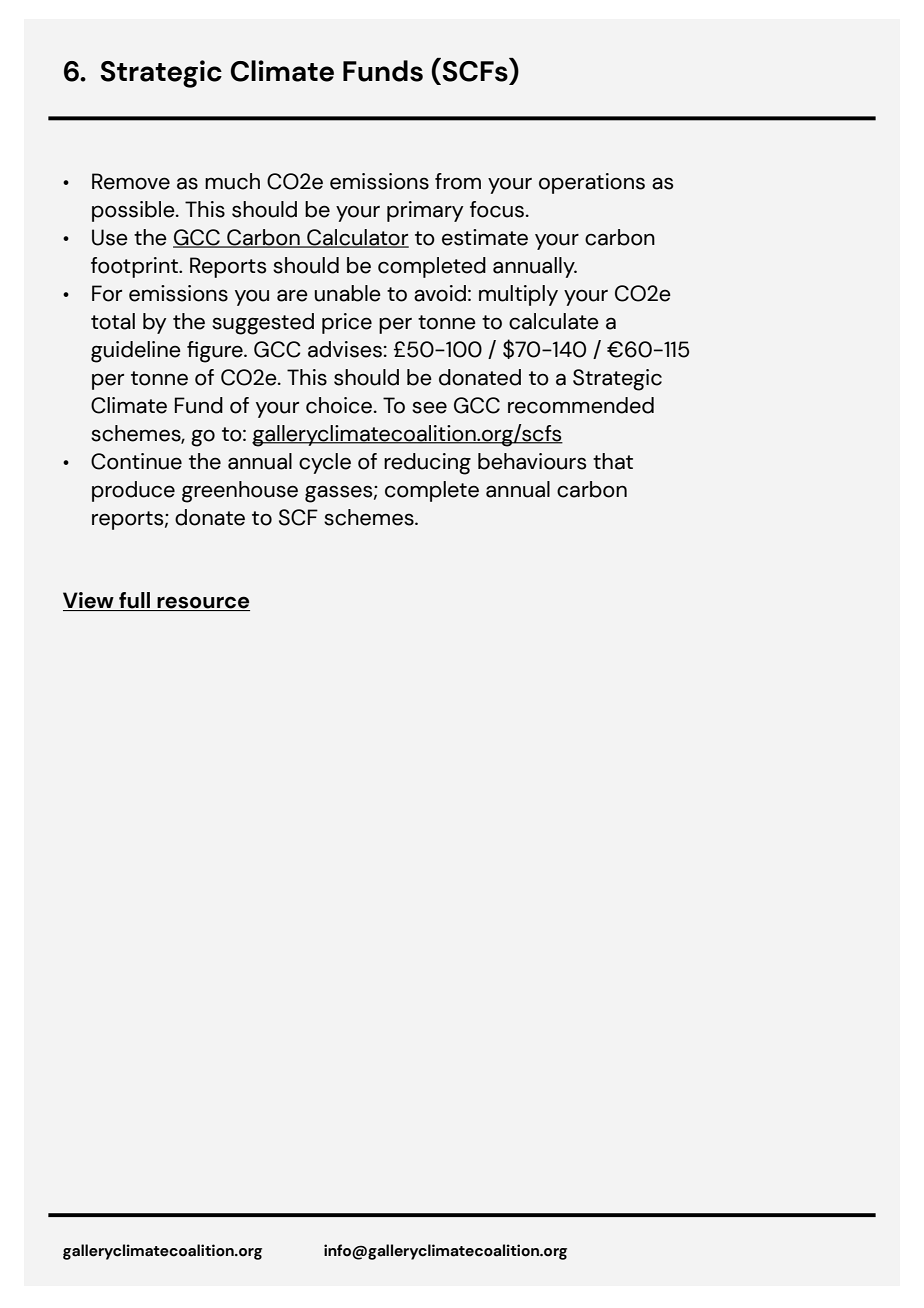 Image resolution: width=924 pixels, height=1308 pixels. Describe the element at coordinates (325, 463) in the screenshot. I see `cycle` at that location.
